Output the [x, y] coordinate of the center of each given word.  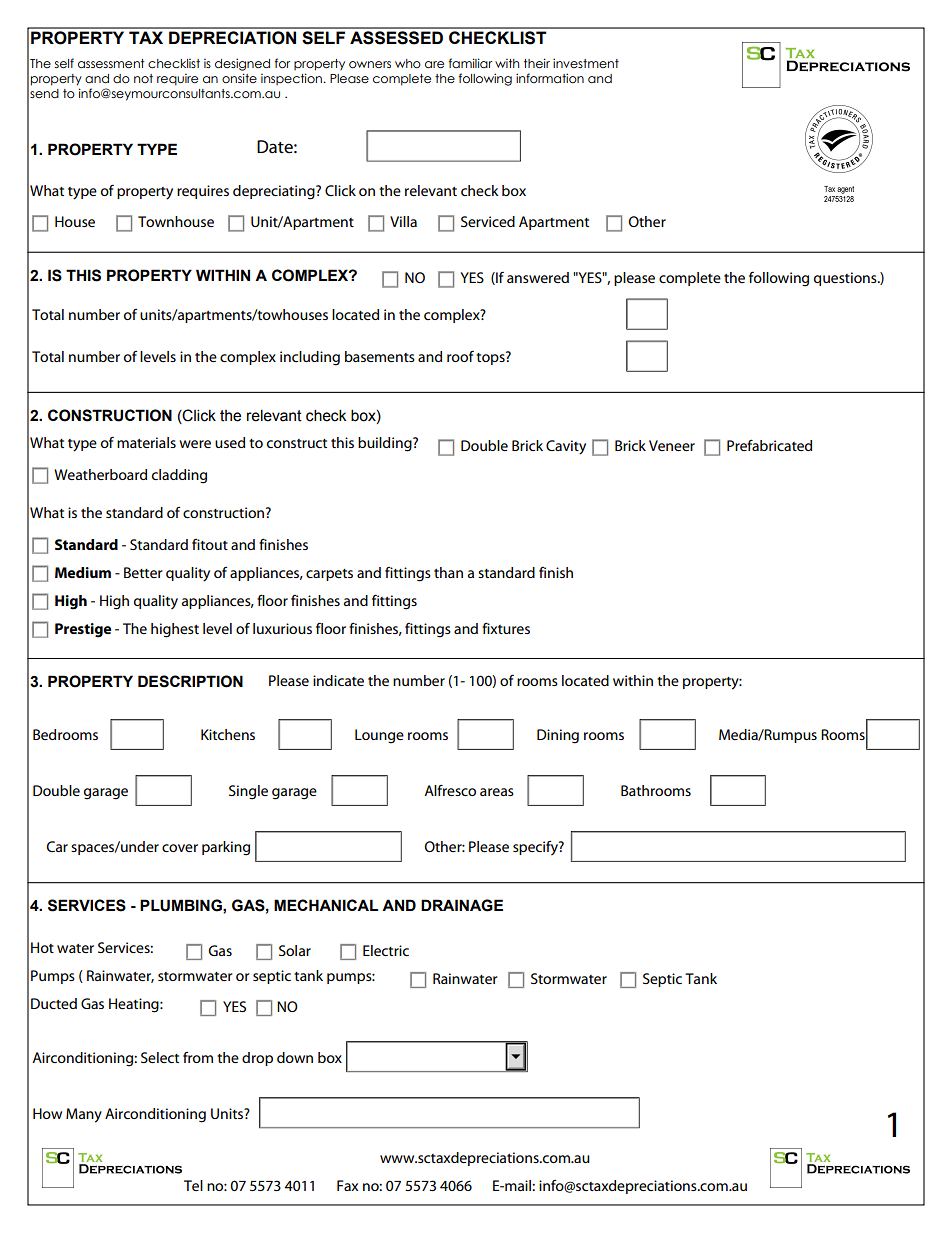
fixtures [506, 628]
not [143, 78]
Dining [558, 736]
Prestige [83, 630]
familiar [470, 63]
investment [586, 63]
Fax [347, 1185]
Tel [193, 1185]
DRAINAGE [462, 905]
